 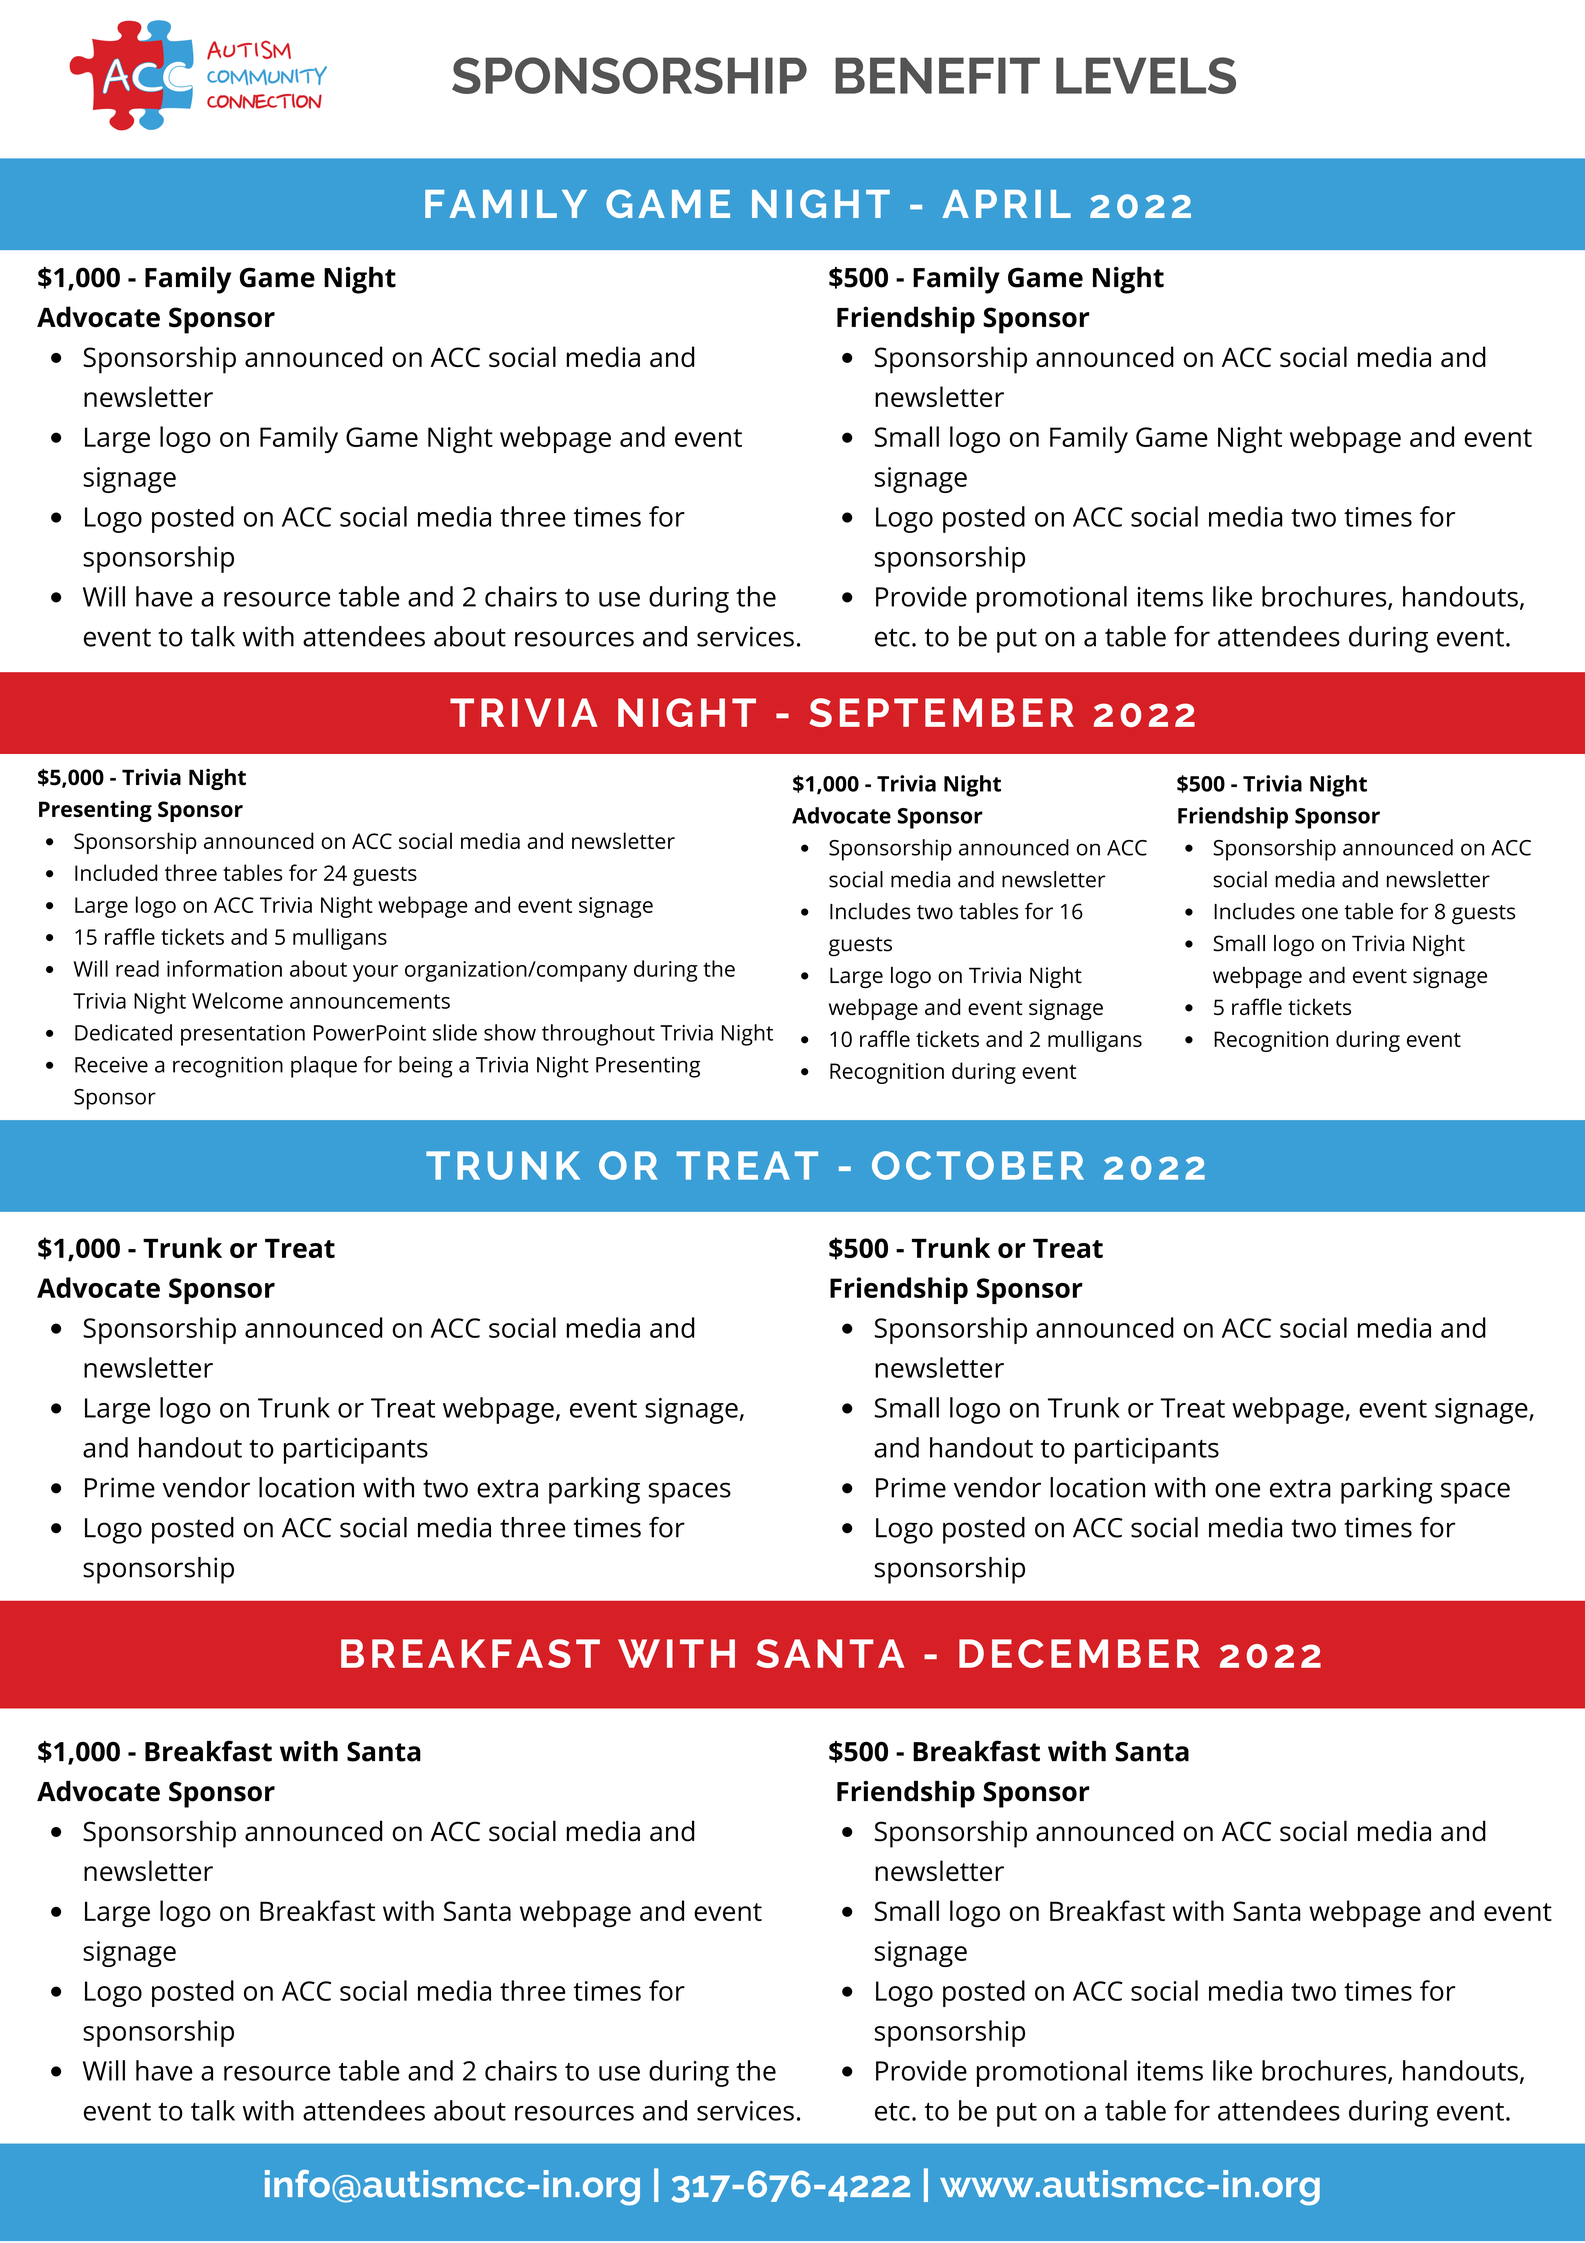 I want to click on LEVELS, so click(x=1146, y=75).
